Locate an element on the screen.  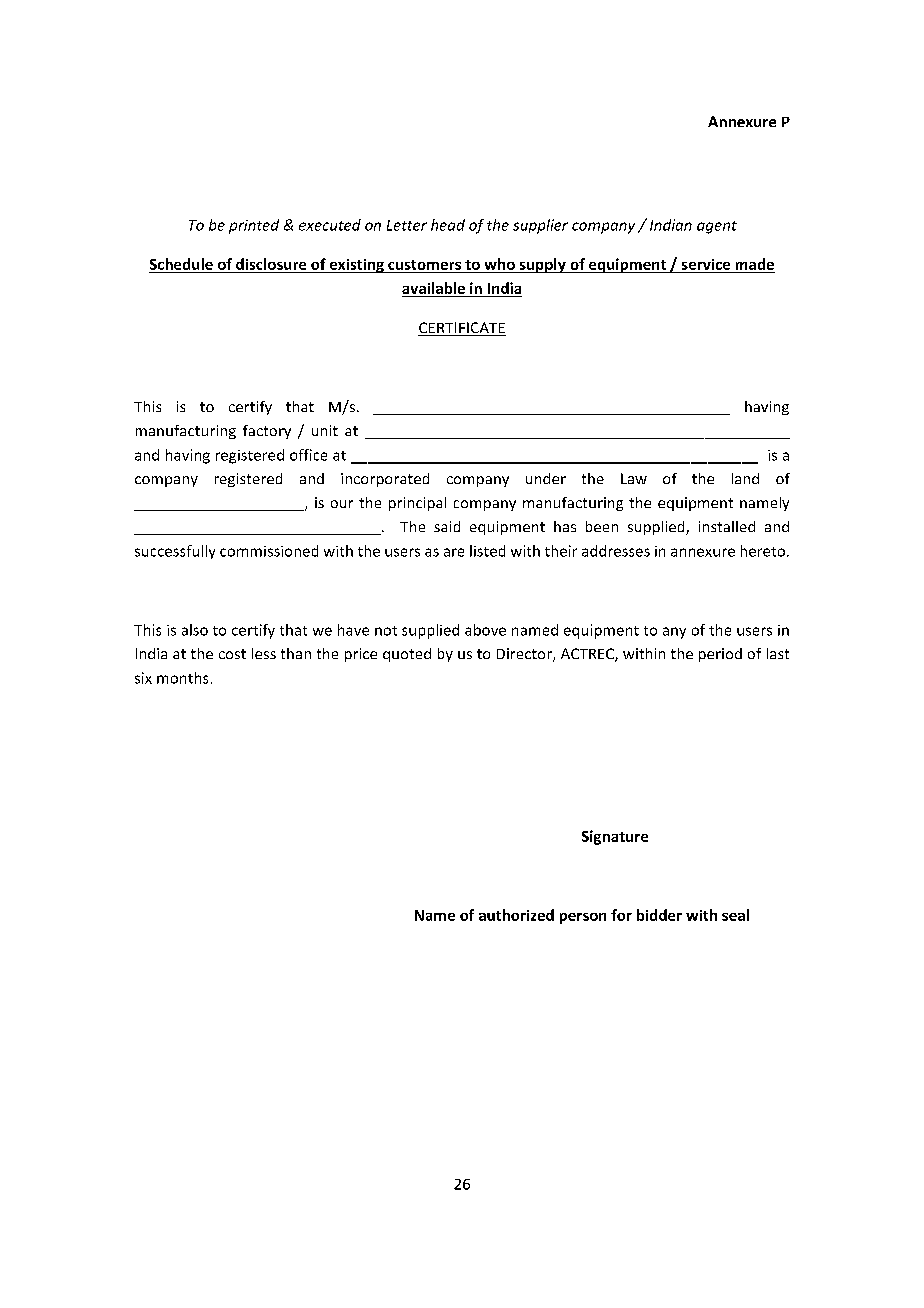
hereto is located at coordinates (763, 551).
